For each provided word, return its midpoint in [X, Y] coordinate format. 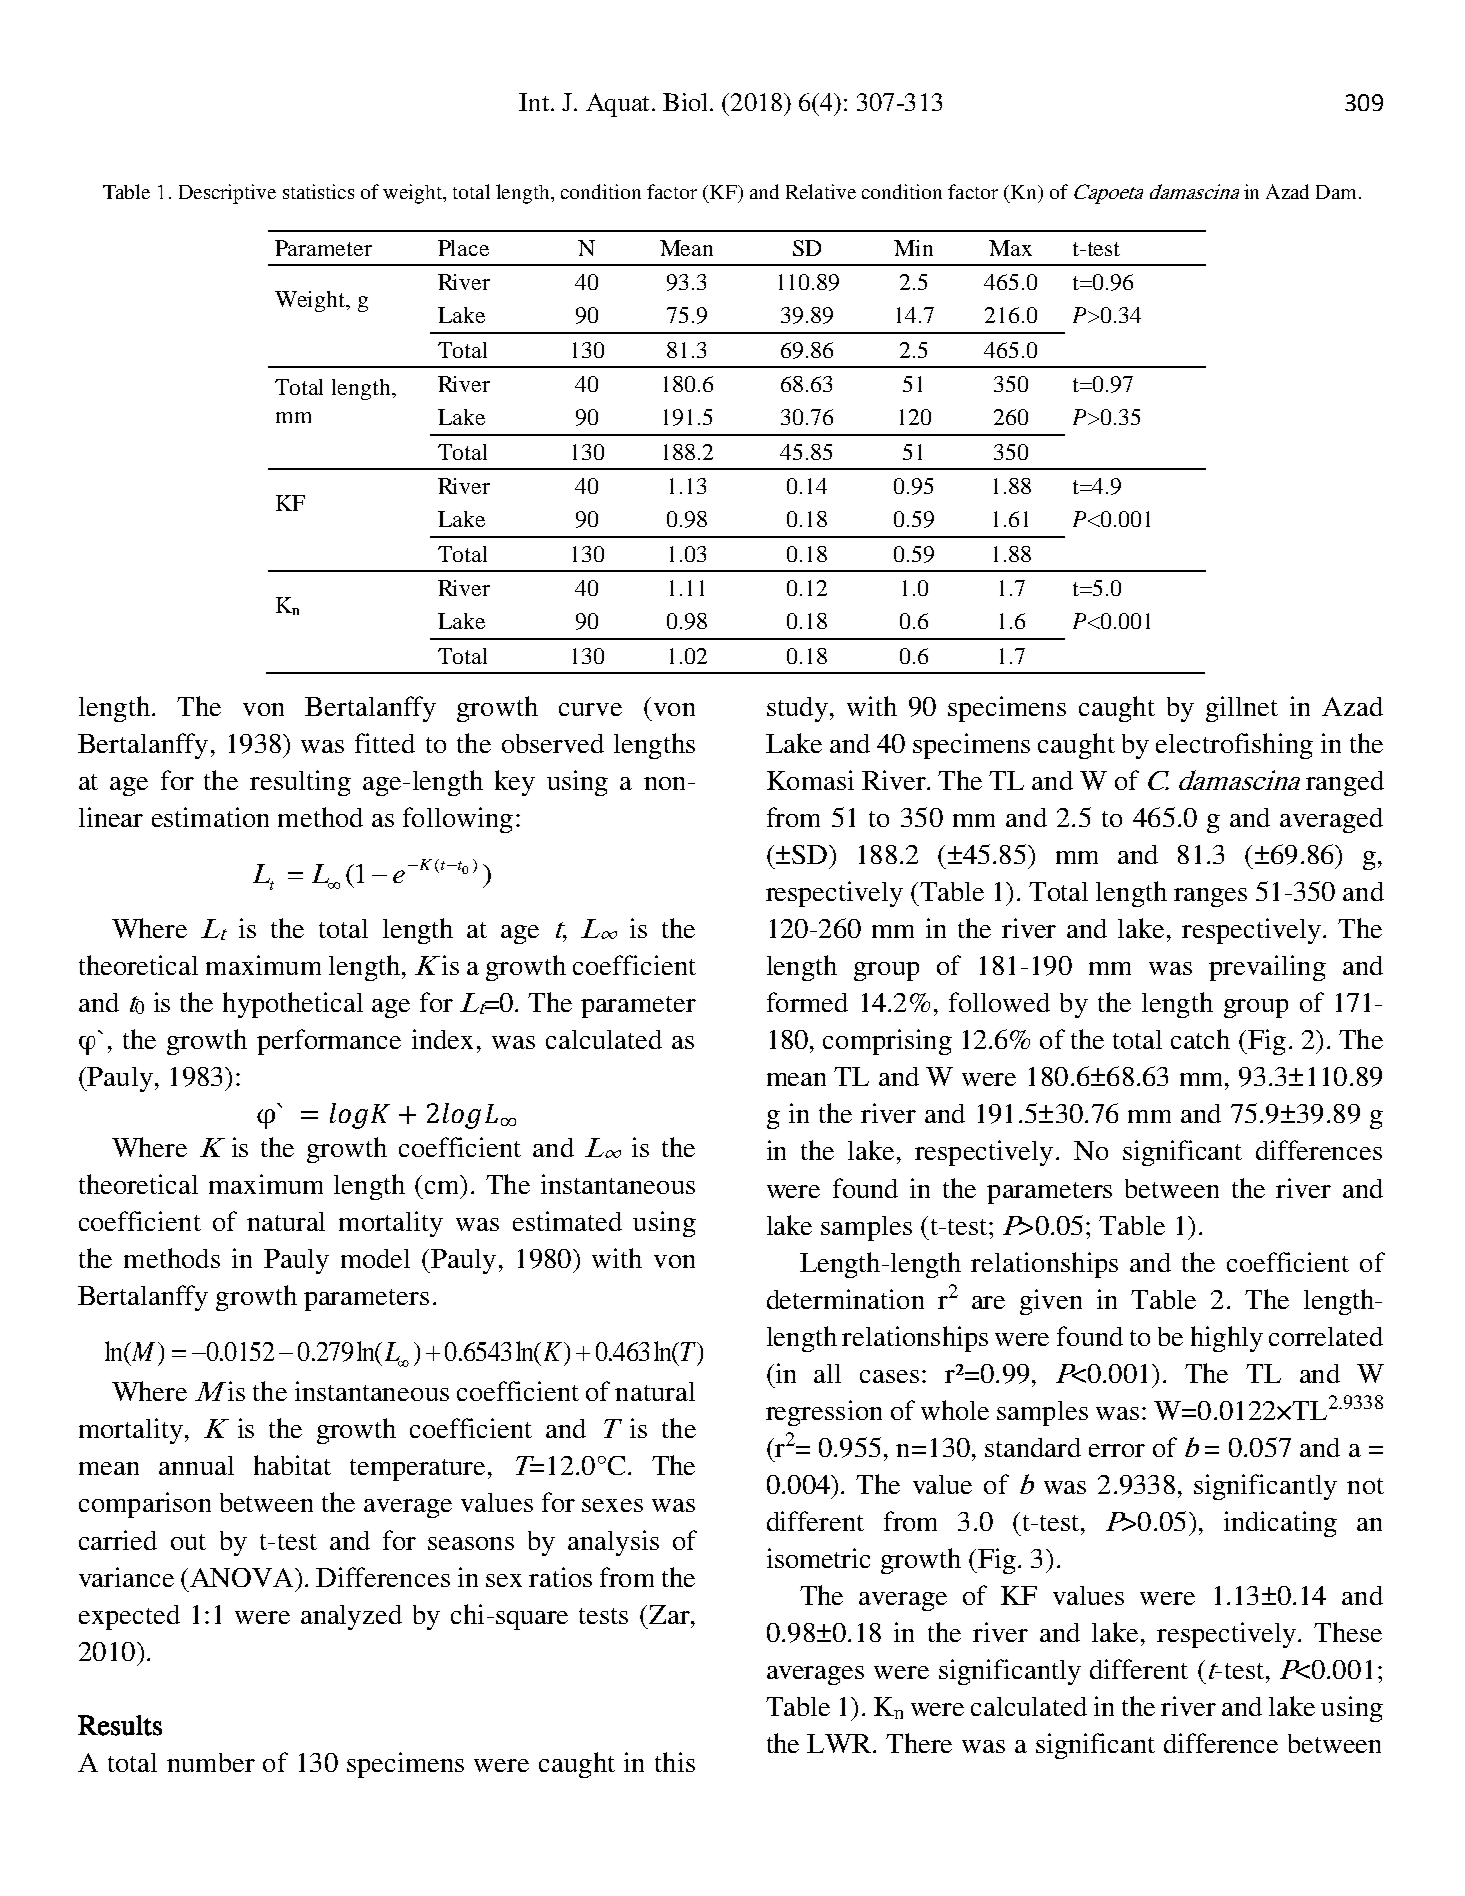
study [797, 709]
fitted [385, 743]
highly [1227, 1339]
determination [845, 1299]
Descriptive [227, 194]
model [375, 1258]
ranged [1345, 783]
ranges [1210, 897]
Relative [821, 191]
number [211, 1762]
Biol [685, 102]
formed [807, 1002]
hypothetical [293, 1005]
